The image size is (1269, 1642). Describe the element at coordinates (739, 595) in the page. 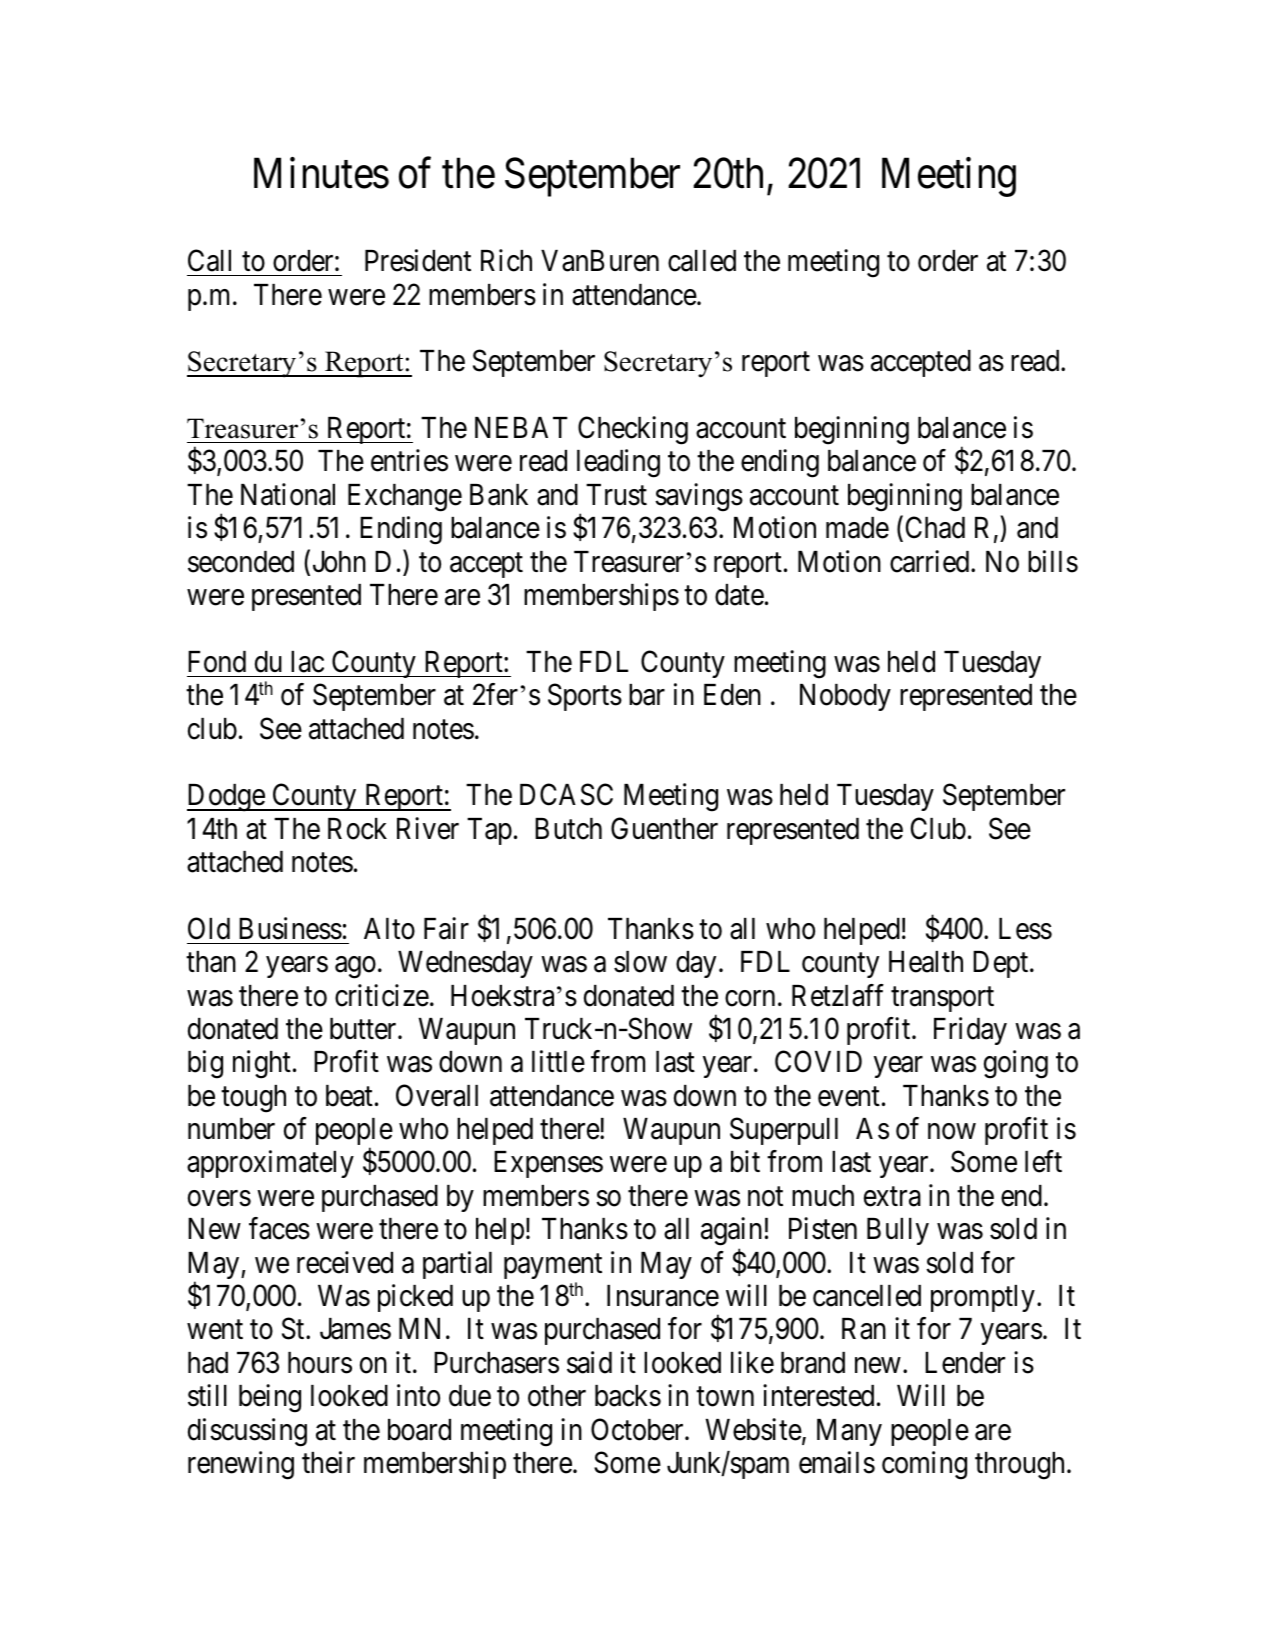

I see `date` at that location.
